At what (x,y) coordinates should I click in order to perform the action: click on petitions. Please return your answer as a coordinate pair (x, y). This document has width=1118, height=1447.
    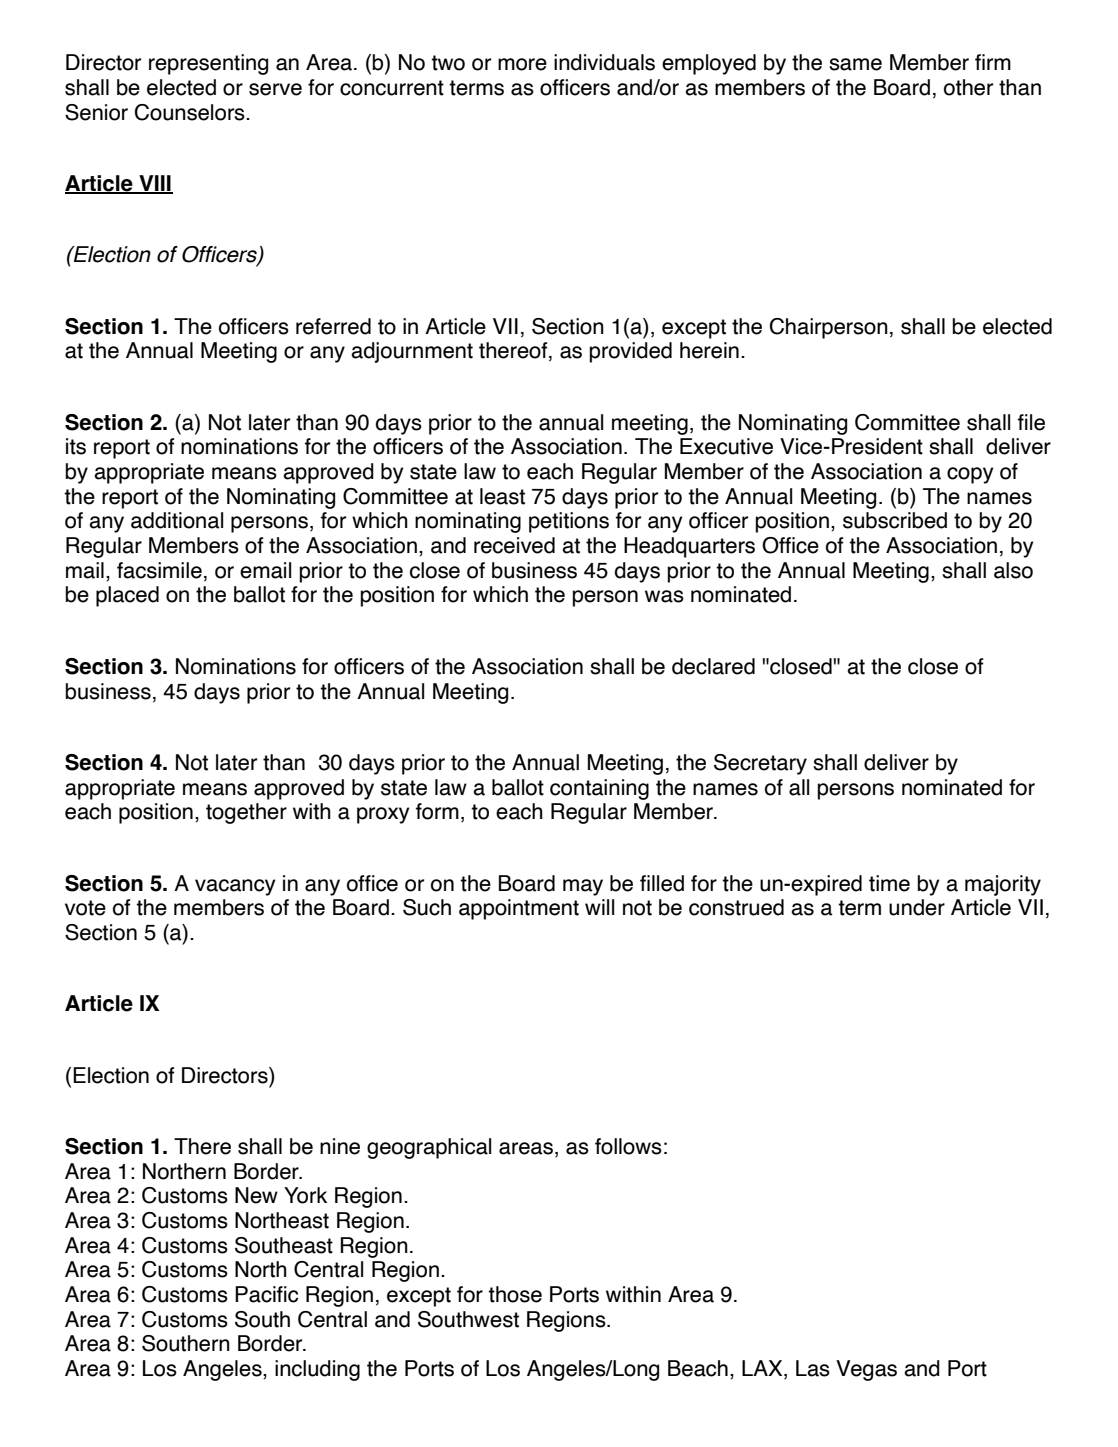
    Looking at the image, I should click on (569, 522).
